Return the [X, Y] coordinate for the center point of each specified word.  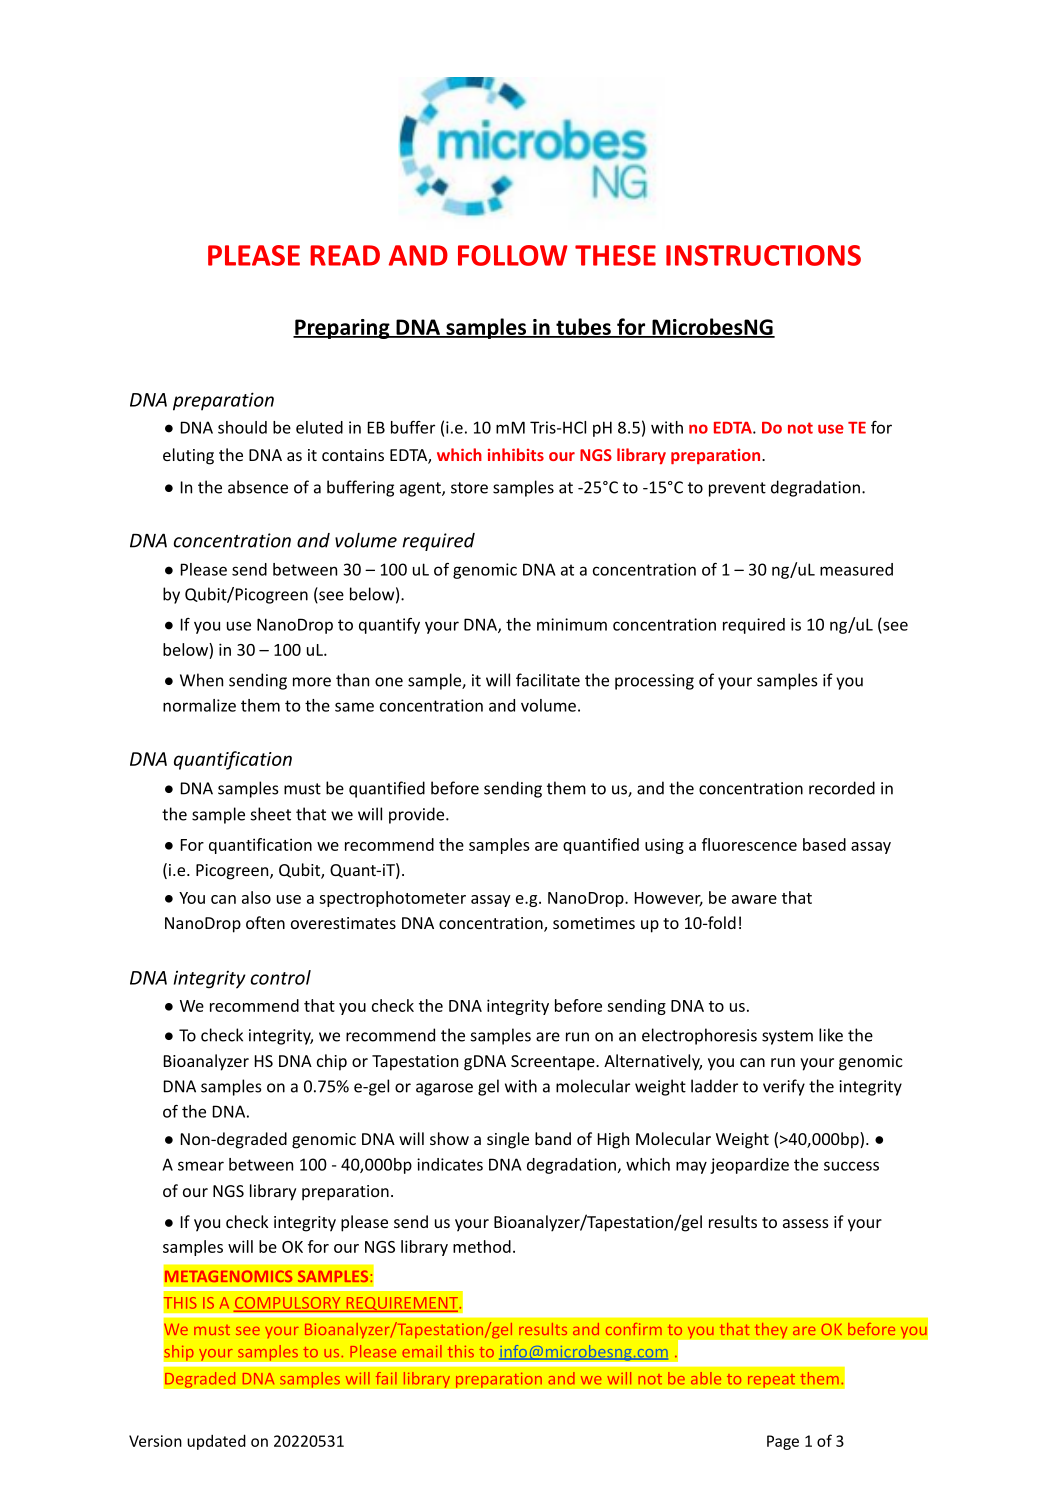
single [508, 1140]
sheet [271, 814]
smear [201, 1166]
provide [418, 815]
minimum [572, 624]
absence [258, 487]
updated [216, 1442]
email [422, 1351]
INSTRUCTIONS [763, 255]
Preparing [342, 329]
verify [784, 1087]
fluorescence [749, 844]
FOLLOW [513, 255]
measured [856, 569]
